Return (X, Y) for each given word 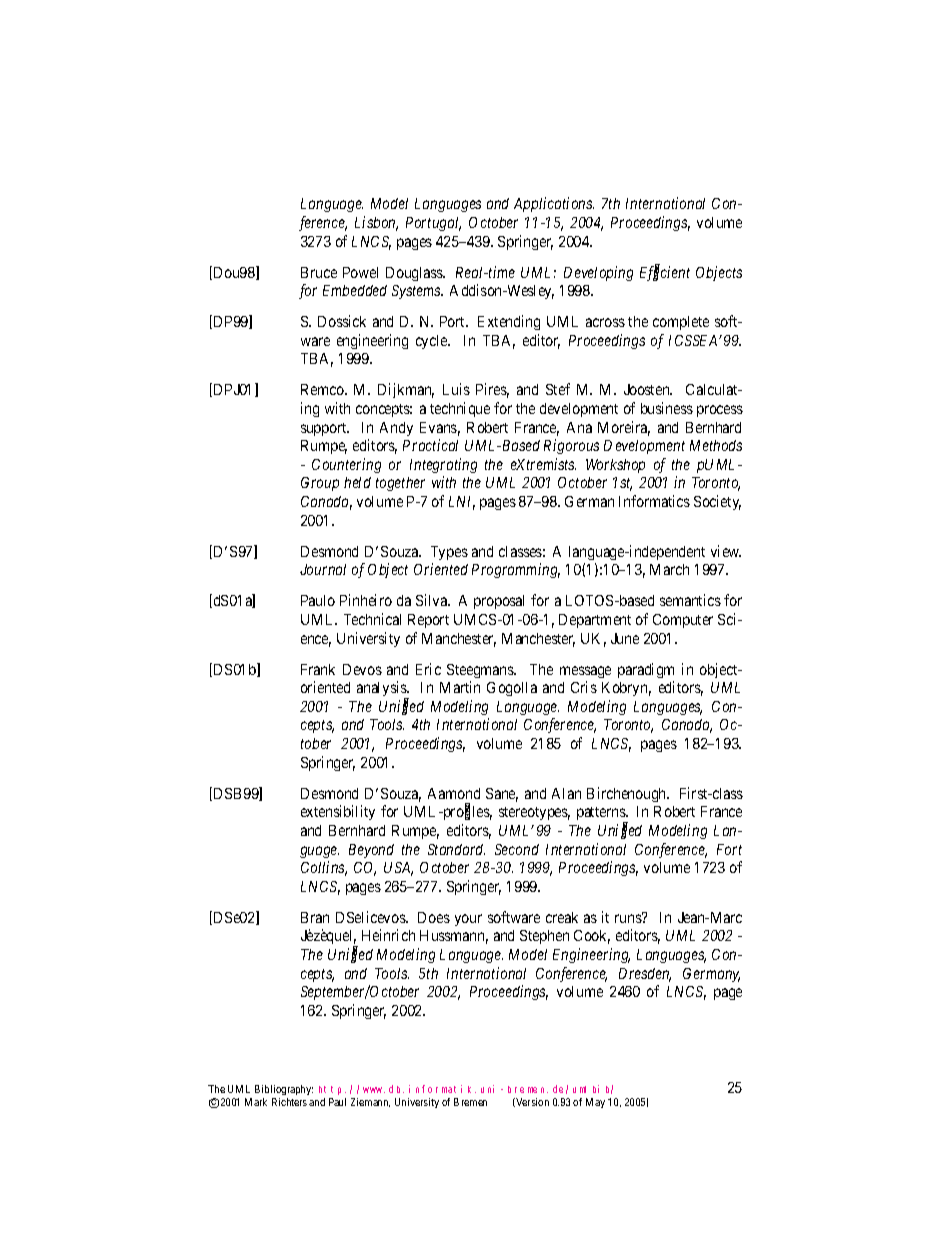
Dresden (645, 975)
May (595, 1103)
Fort (729, 849)
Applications (554, 204)
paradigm (646, 670)
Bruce (319, 272)
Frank (318, 669)
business (667, 408)
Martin (460, 687)
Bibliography (284, 1092)
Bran (315, 917)
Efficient (665, 273)
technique (460, 409)
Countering (346, 465)
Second (517, 849)
